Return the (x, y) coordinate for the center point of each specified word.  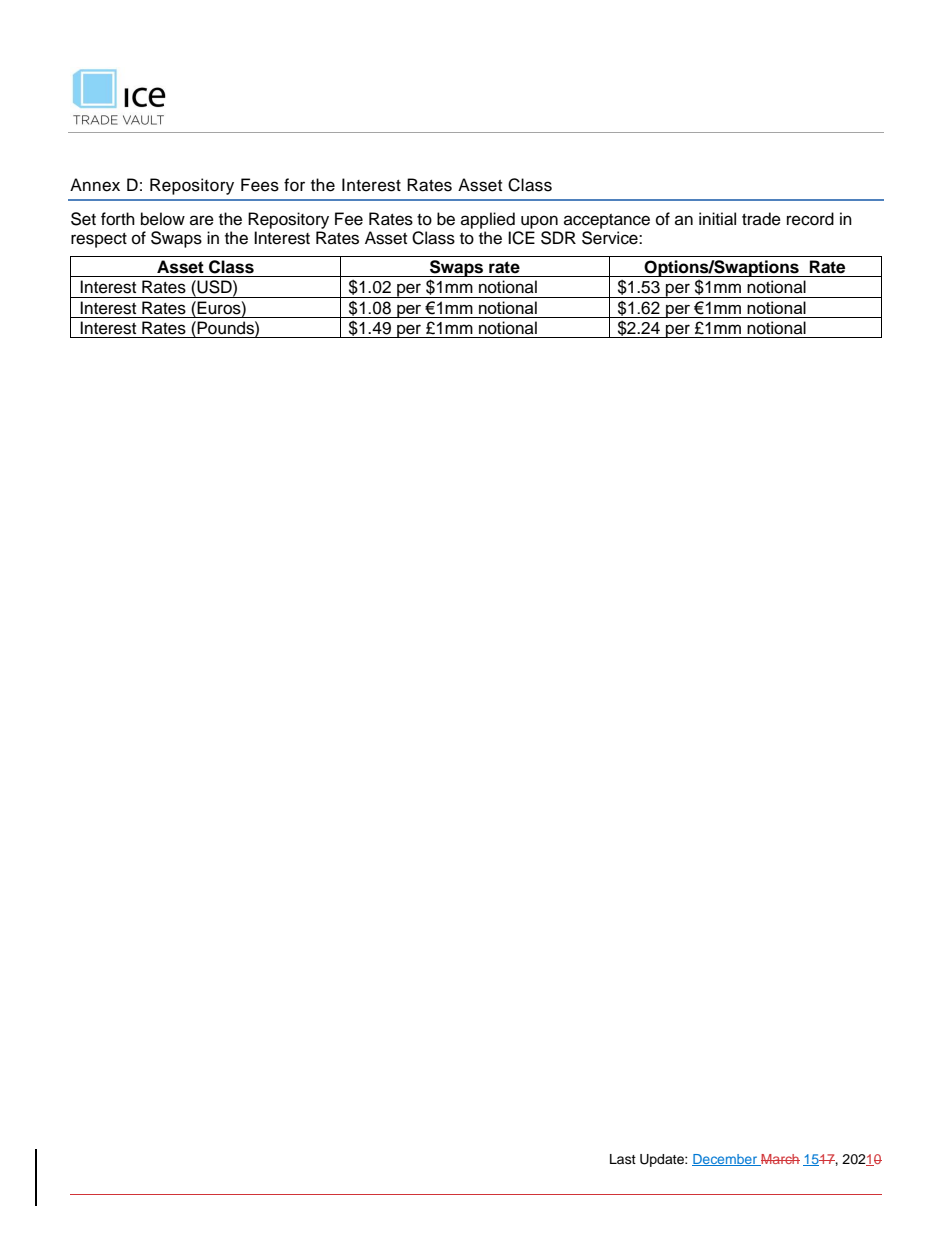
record (810, 219)
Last (623, 1159)
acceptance (607, 221)
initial (717, 219)
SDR (558, 238)
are (202, 220)
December (725, 1160)
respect (99, 240)
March (779, 1160)
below (163, 219)
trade (761, 219)
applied (488, 220)
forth (118, 219)
